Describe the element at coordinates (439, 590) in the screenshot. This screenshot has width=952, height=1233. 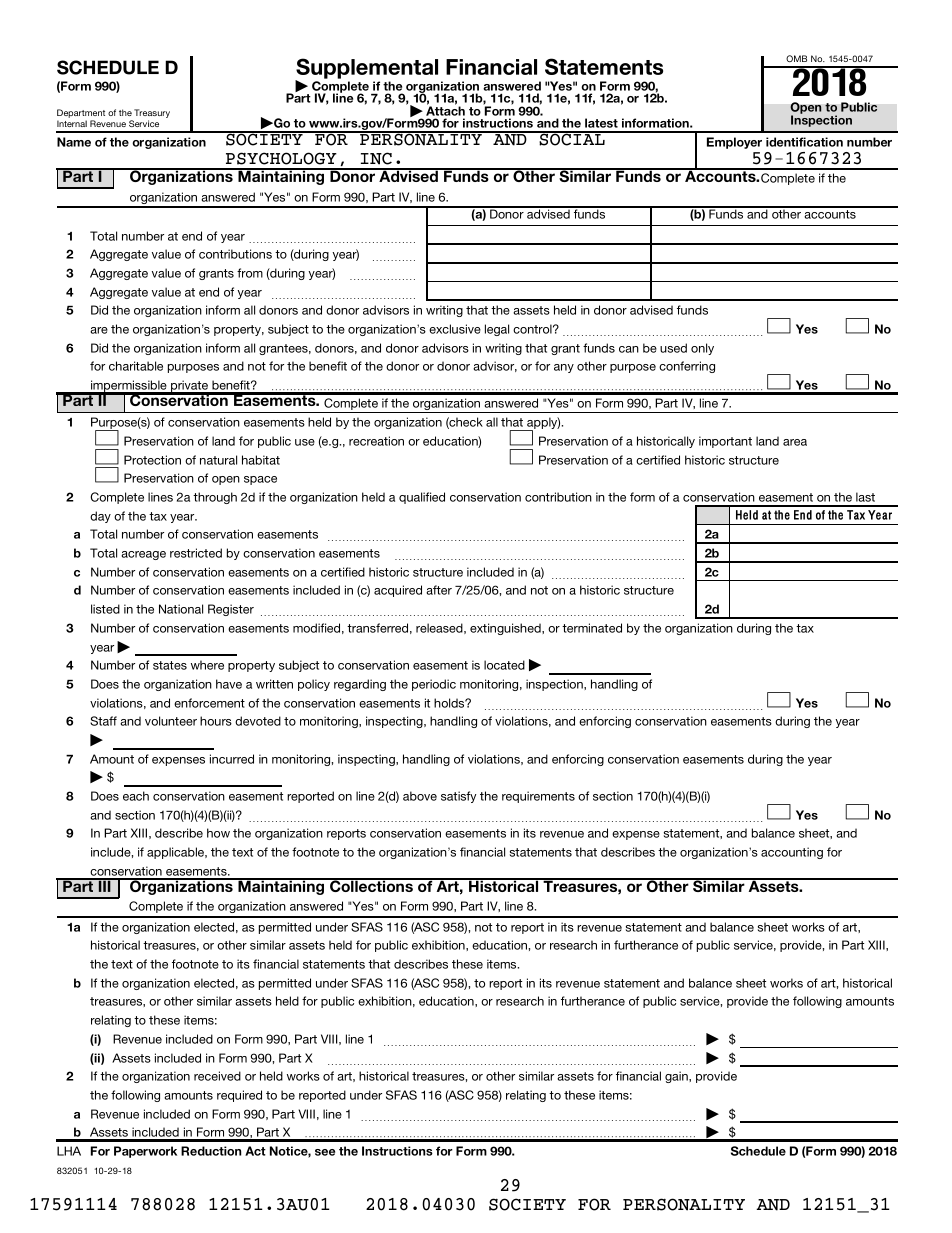
I see `after` at that location.
